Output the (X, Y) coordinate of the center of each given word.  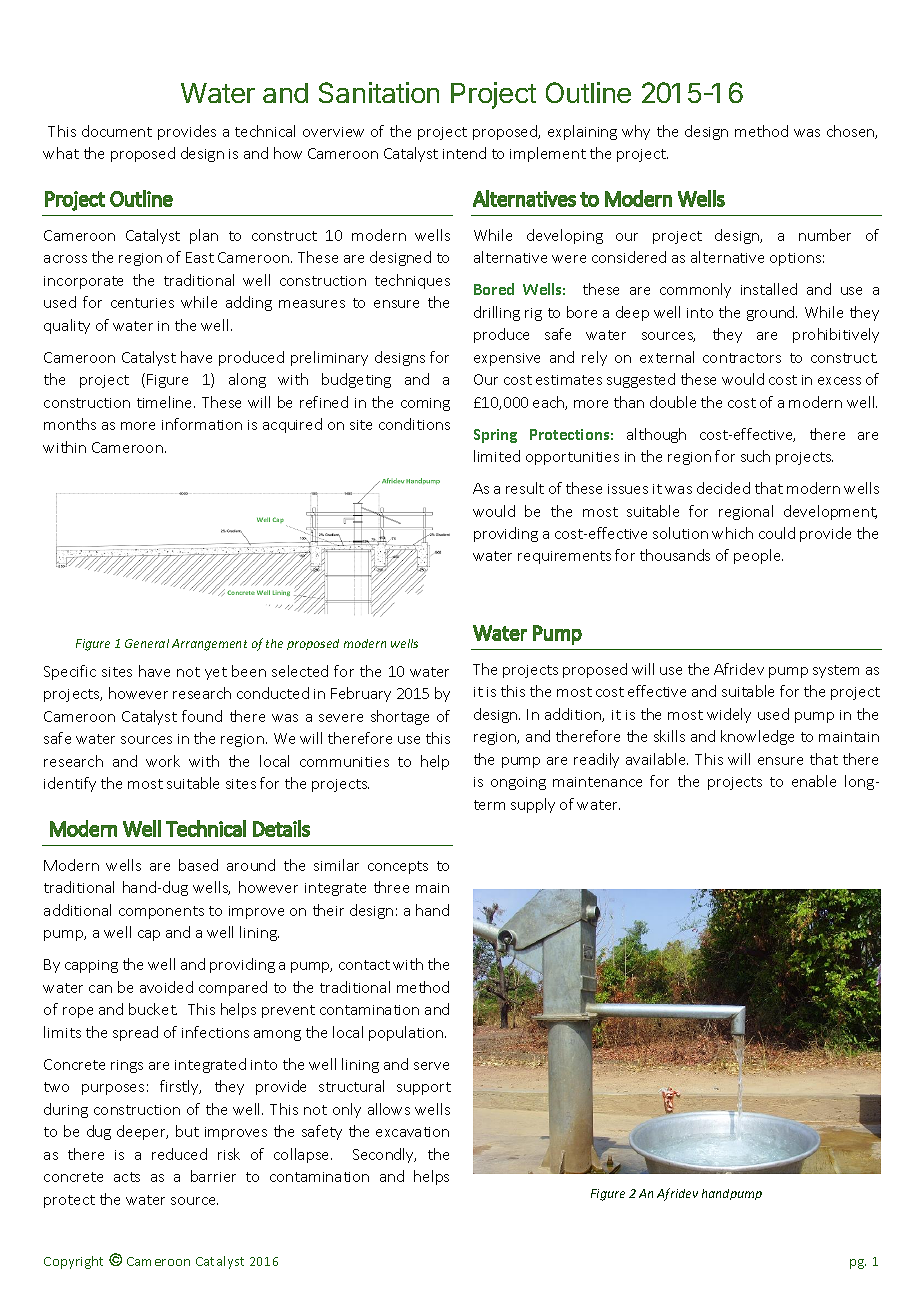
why (636, 132)
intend (464, 153)
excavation (412, 1132)
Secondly (384, 1155)
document (117, 131)
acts (127, 1177)
